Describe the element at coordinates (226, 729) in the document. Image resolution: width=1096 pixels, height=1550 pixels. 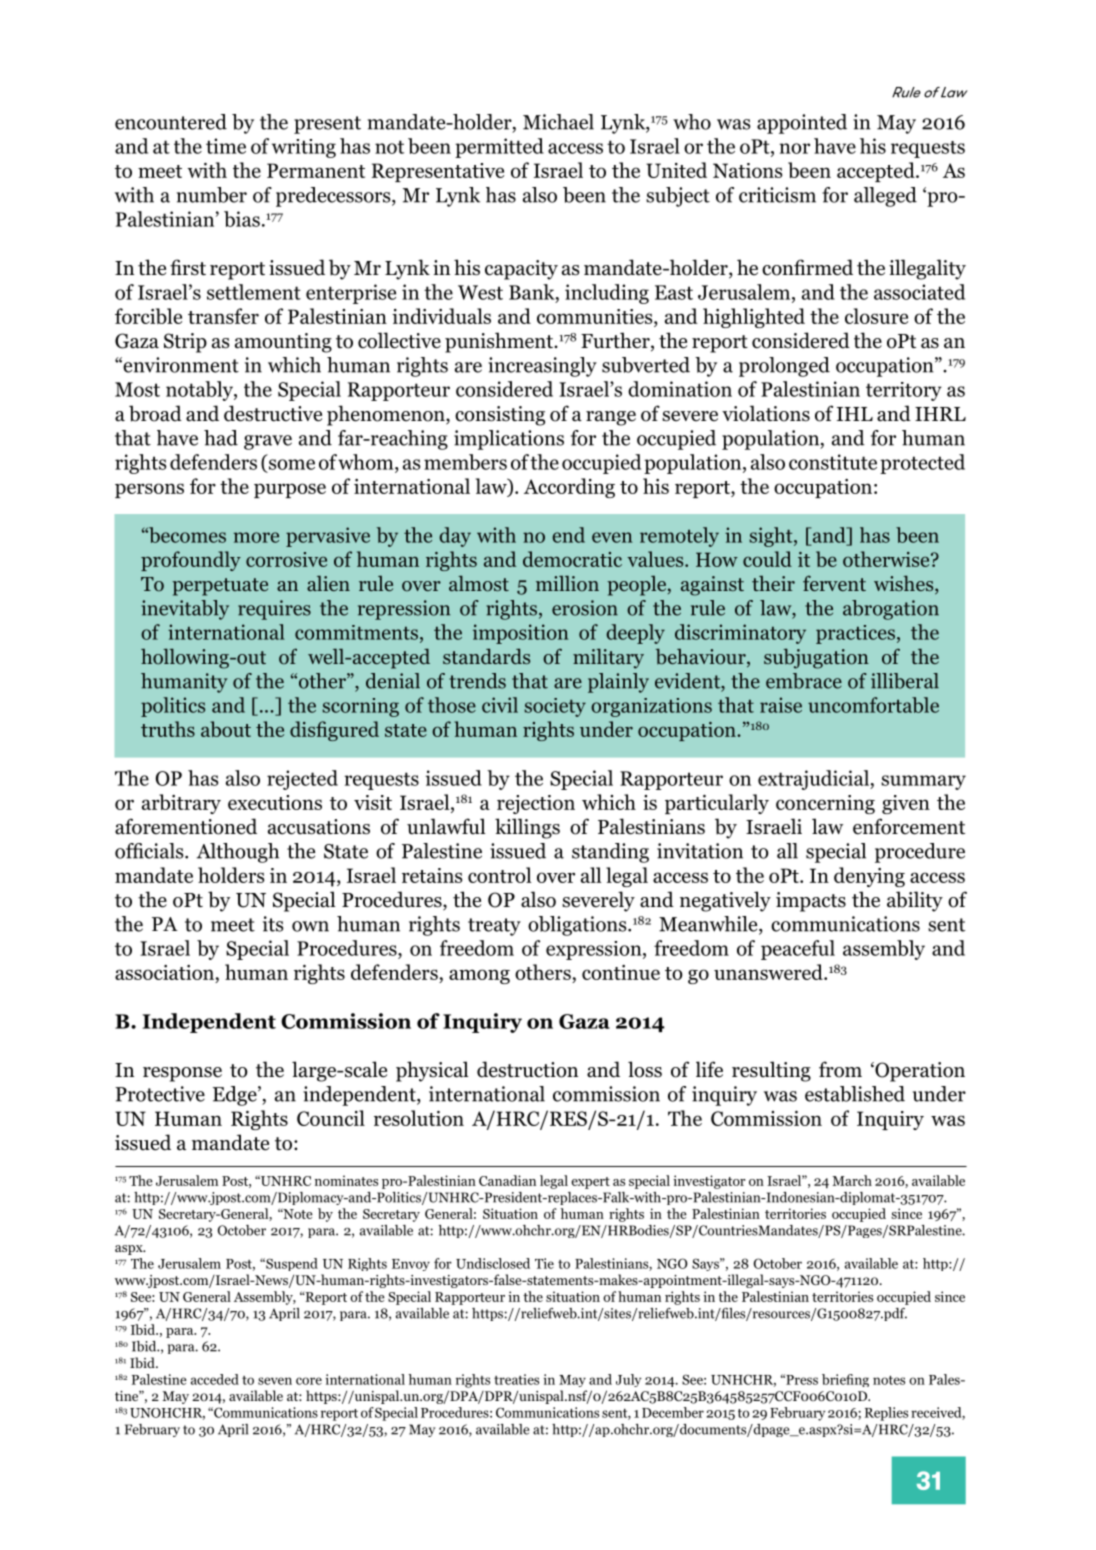
I see `about` at that location.
